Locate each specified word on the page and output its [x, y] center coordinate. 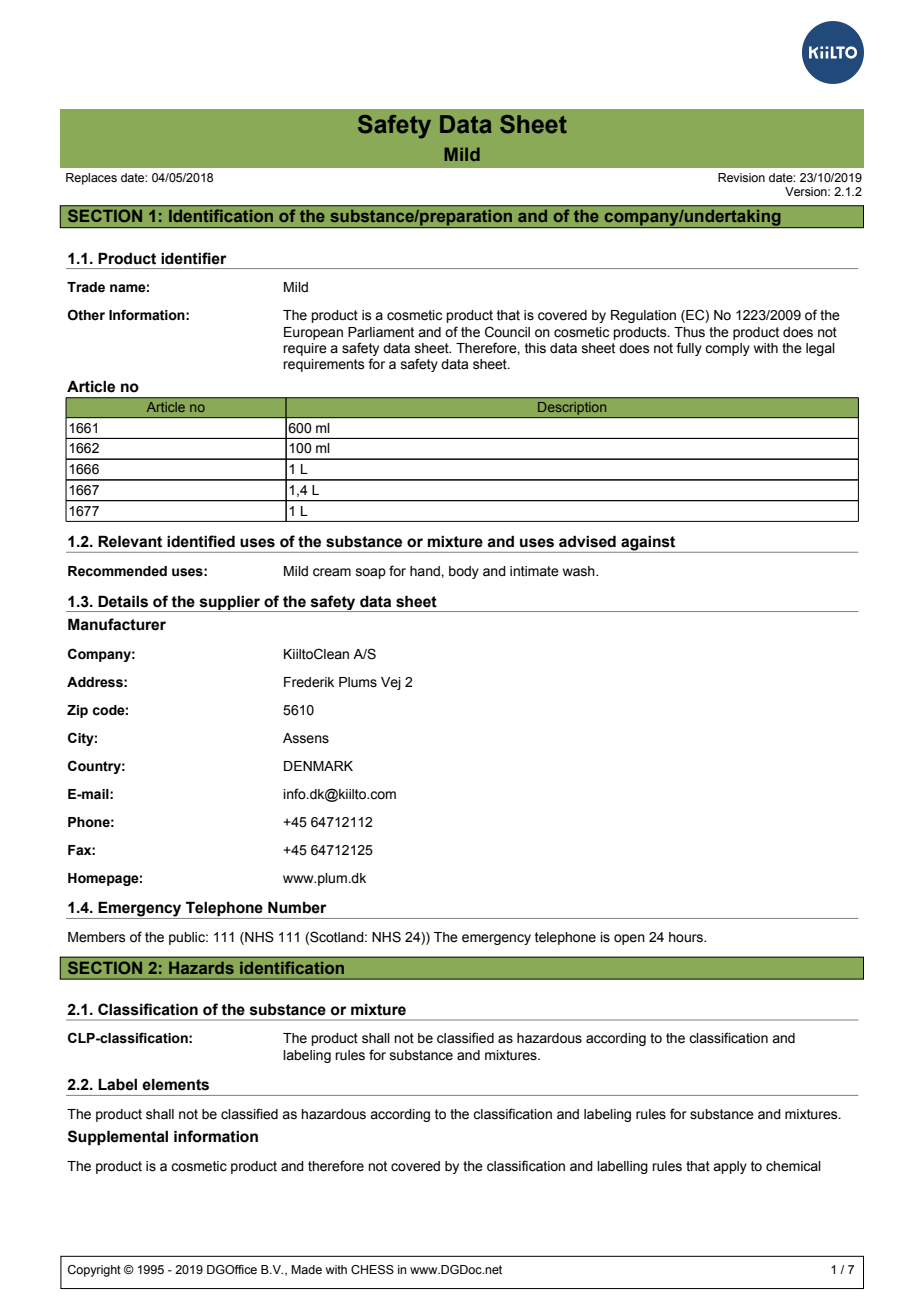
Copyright [94, 1271]
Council [507, 332]
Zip [77, 711]
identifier [194, 258]
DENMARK [318, 766]
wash [580, 571]
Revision [741, 177]
